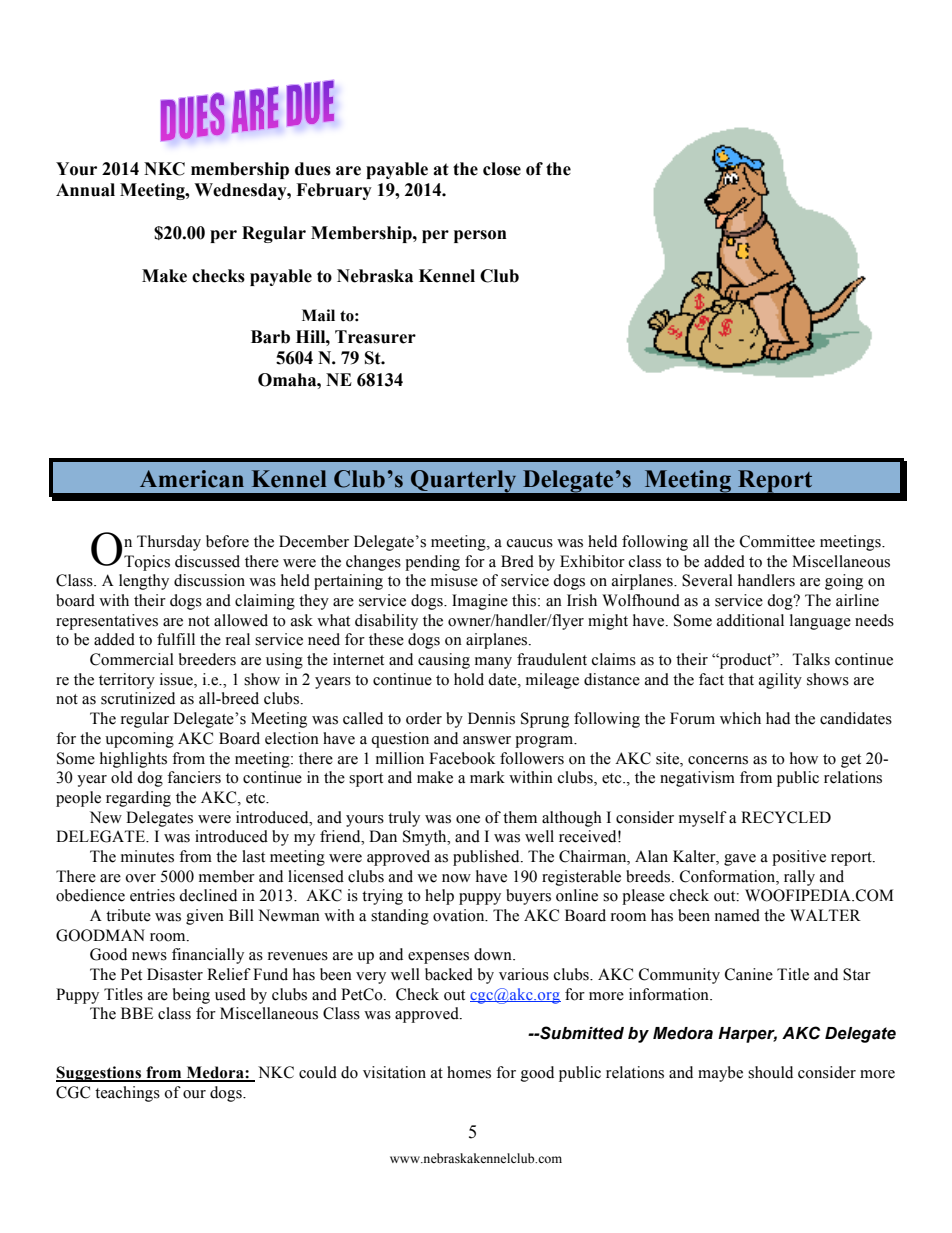 Image resolution: width=952 pixels, height=1233 pixels. What do you see at coordinates (480, 236) in the document?
I see `person` at bounding box center [480, 236].
